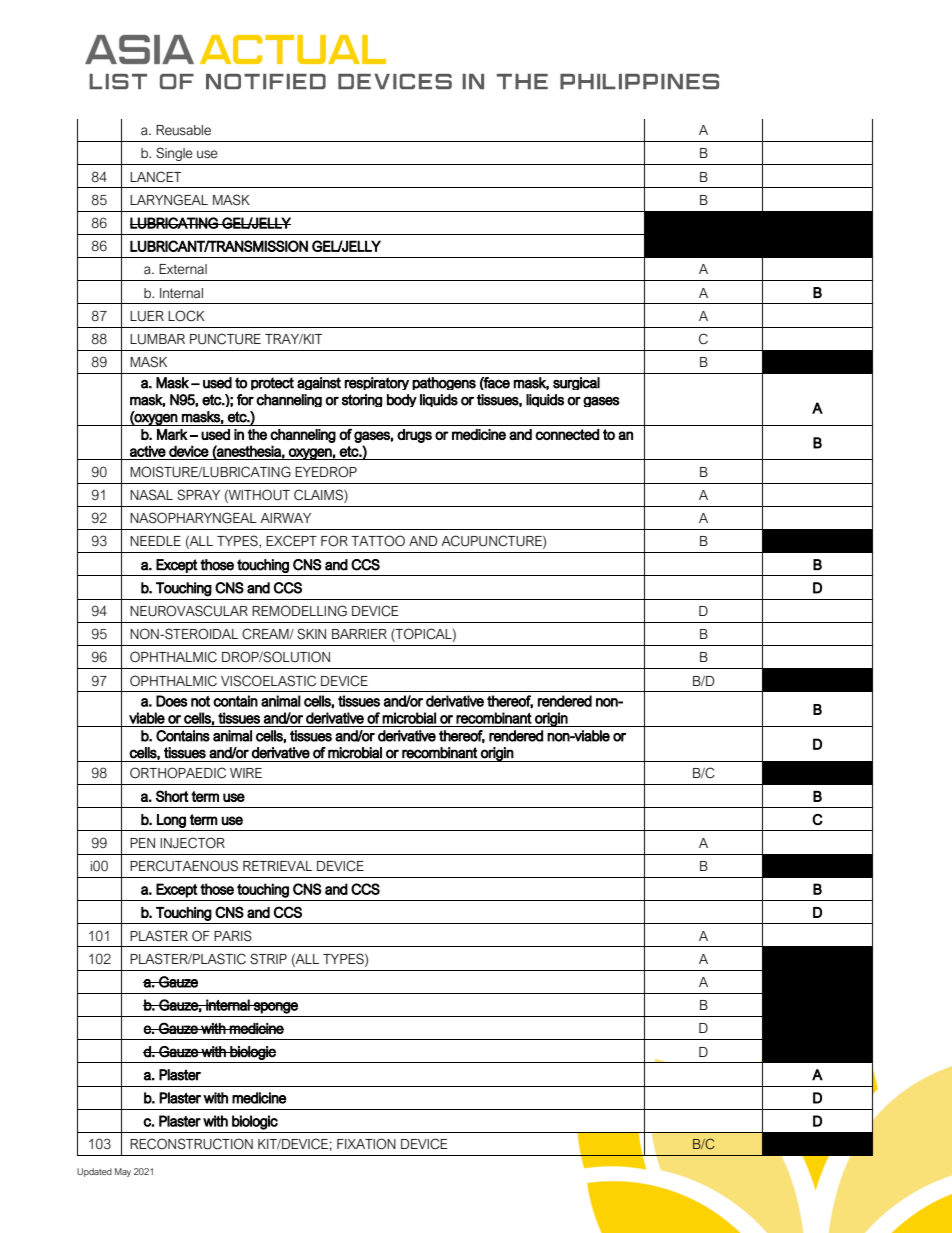 The image size is (952, 1233). I want to click on Long, so click(171, 821).
